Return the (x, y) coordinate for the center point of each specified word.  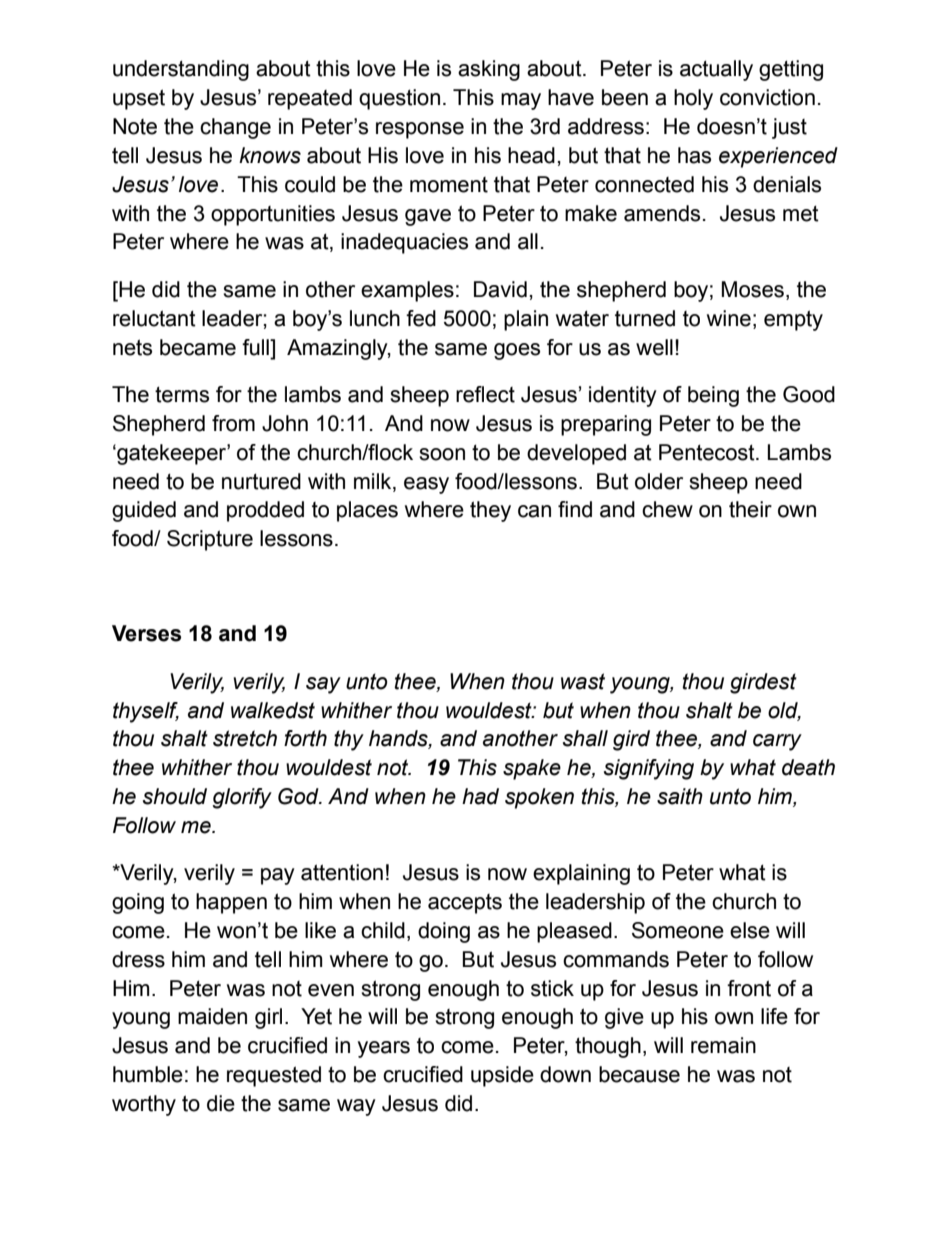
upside (502, 1076)
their (750, 509)
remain (723, 1045)
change (235, 128)
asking (489, 70)
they (490, 511)
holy (693, 99)
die (221, 1103)
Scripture (210, 540)
